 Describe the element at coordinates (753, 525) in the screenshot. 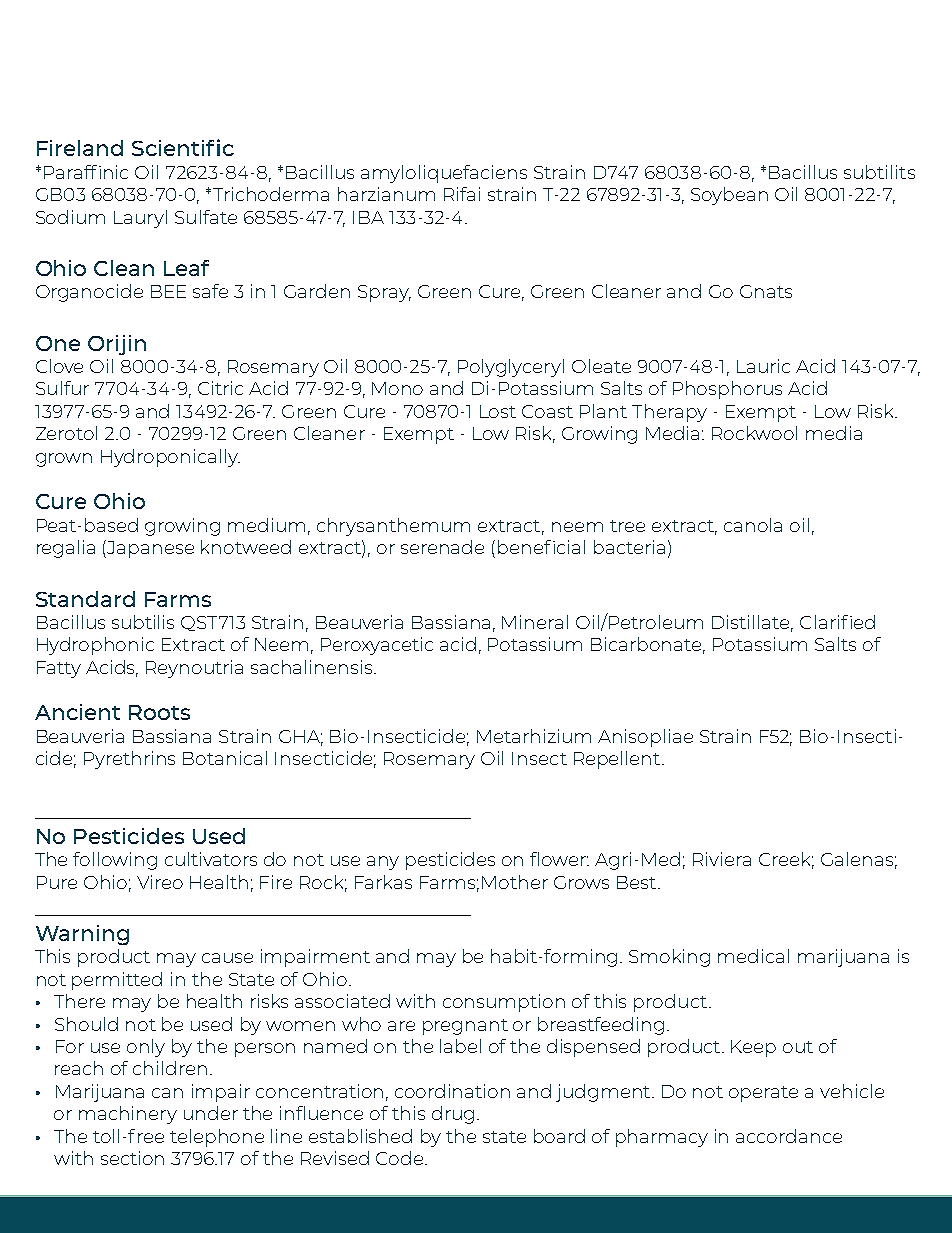

I see `canola` at that location.
